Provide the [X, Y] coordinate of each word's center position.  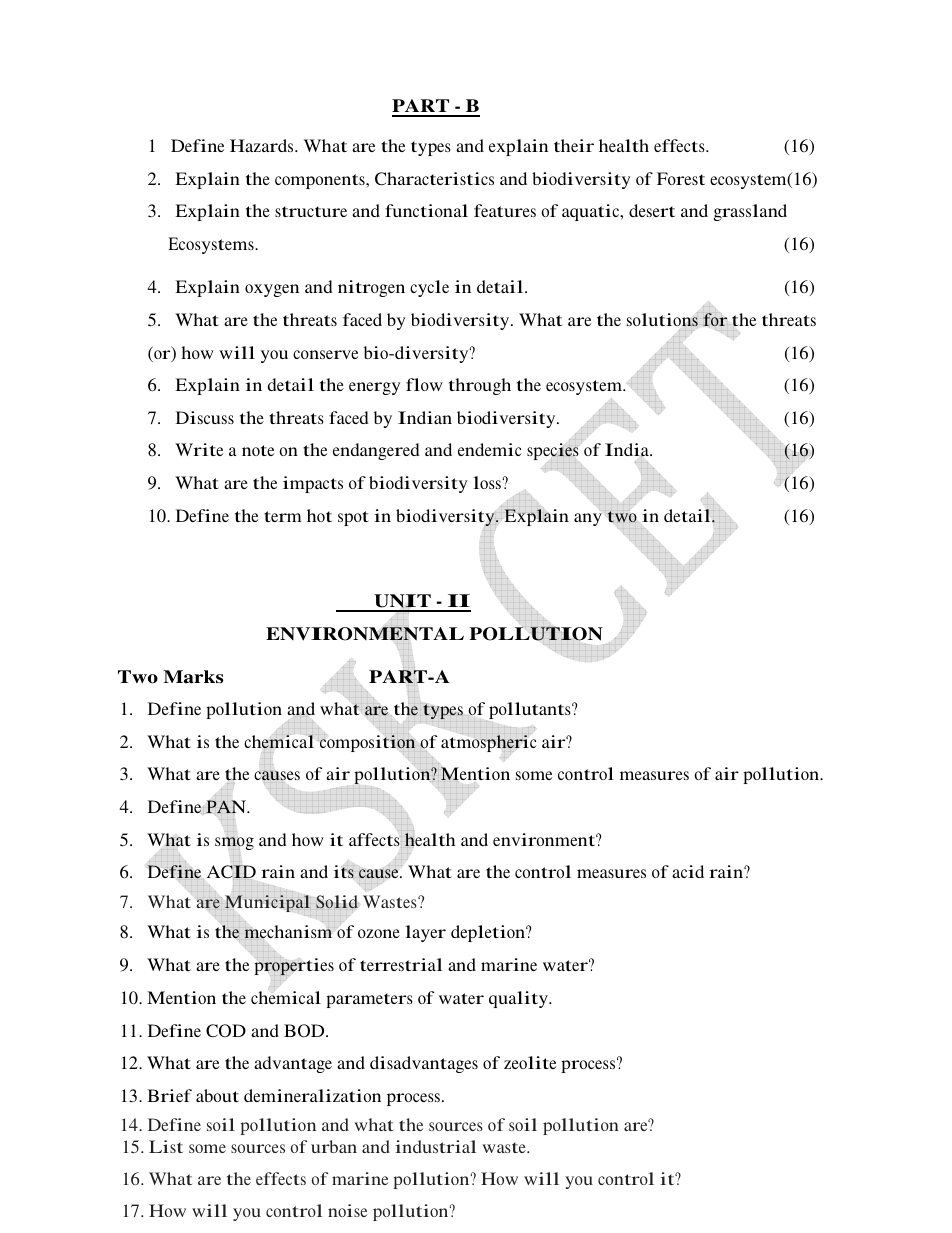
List [166, 1146]
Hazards [263, 145]
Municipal [267, 903]
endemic [490, 449]
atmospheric [489, 742]
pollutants [531, 710]
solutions [662, 320]
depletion [489, 933]
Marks [193, 677]
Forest [681, 178]
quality [519, 999]
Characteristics [434, 179]
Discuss [205, 417]
